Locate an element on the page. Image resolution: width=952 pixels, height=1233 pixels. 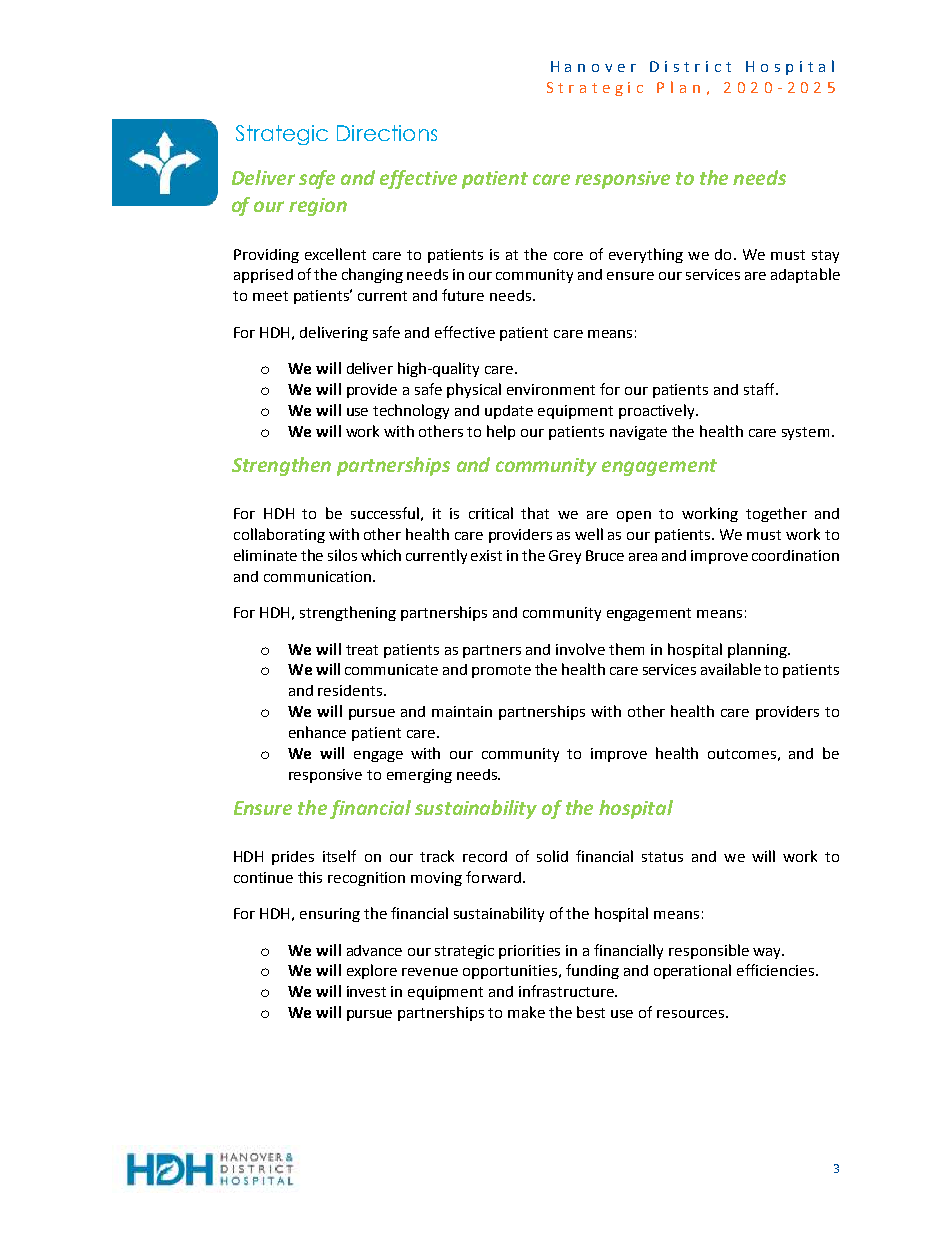
communication is located at coordinates (317, 576).
